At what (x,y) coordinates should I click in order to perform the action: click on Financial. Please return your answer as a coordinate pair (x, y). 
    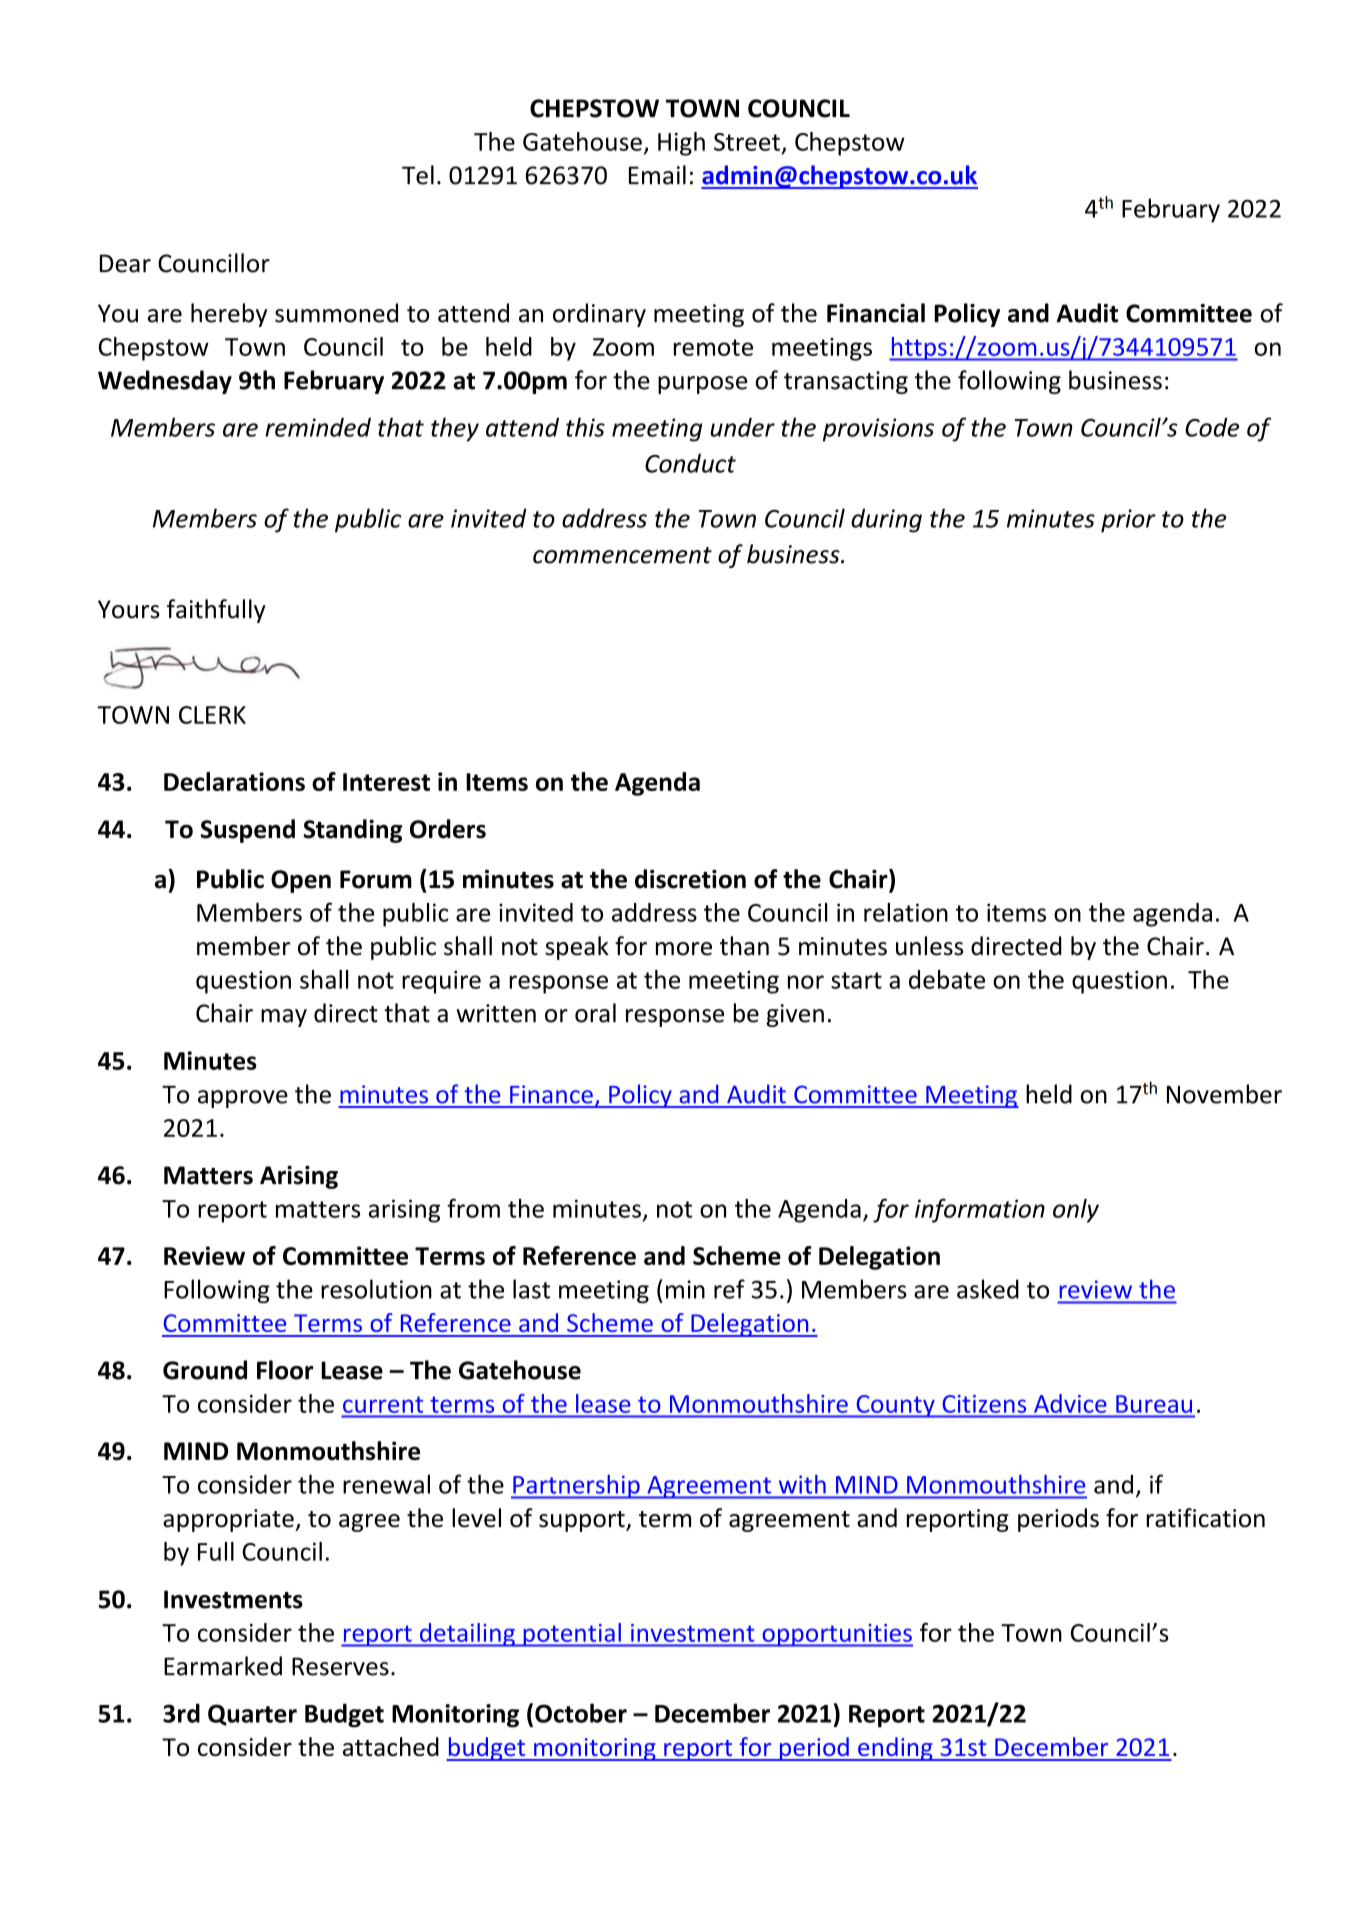
    Looking at the image, I should click on (876, 313).
